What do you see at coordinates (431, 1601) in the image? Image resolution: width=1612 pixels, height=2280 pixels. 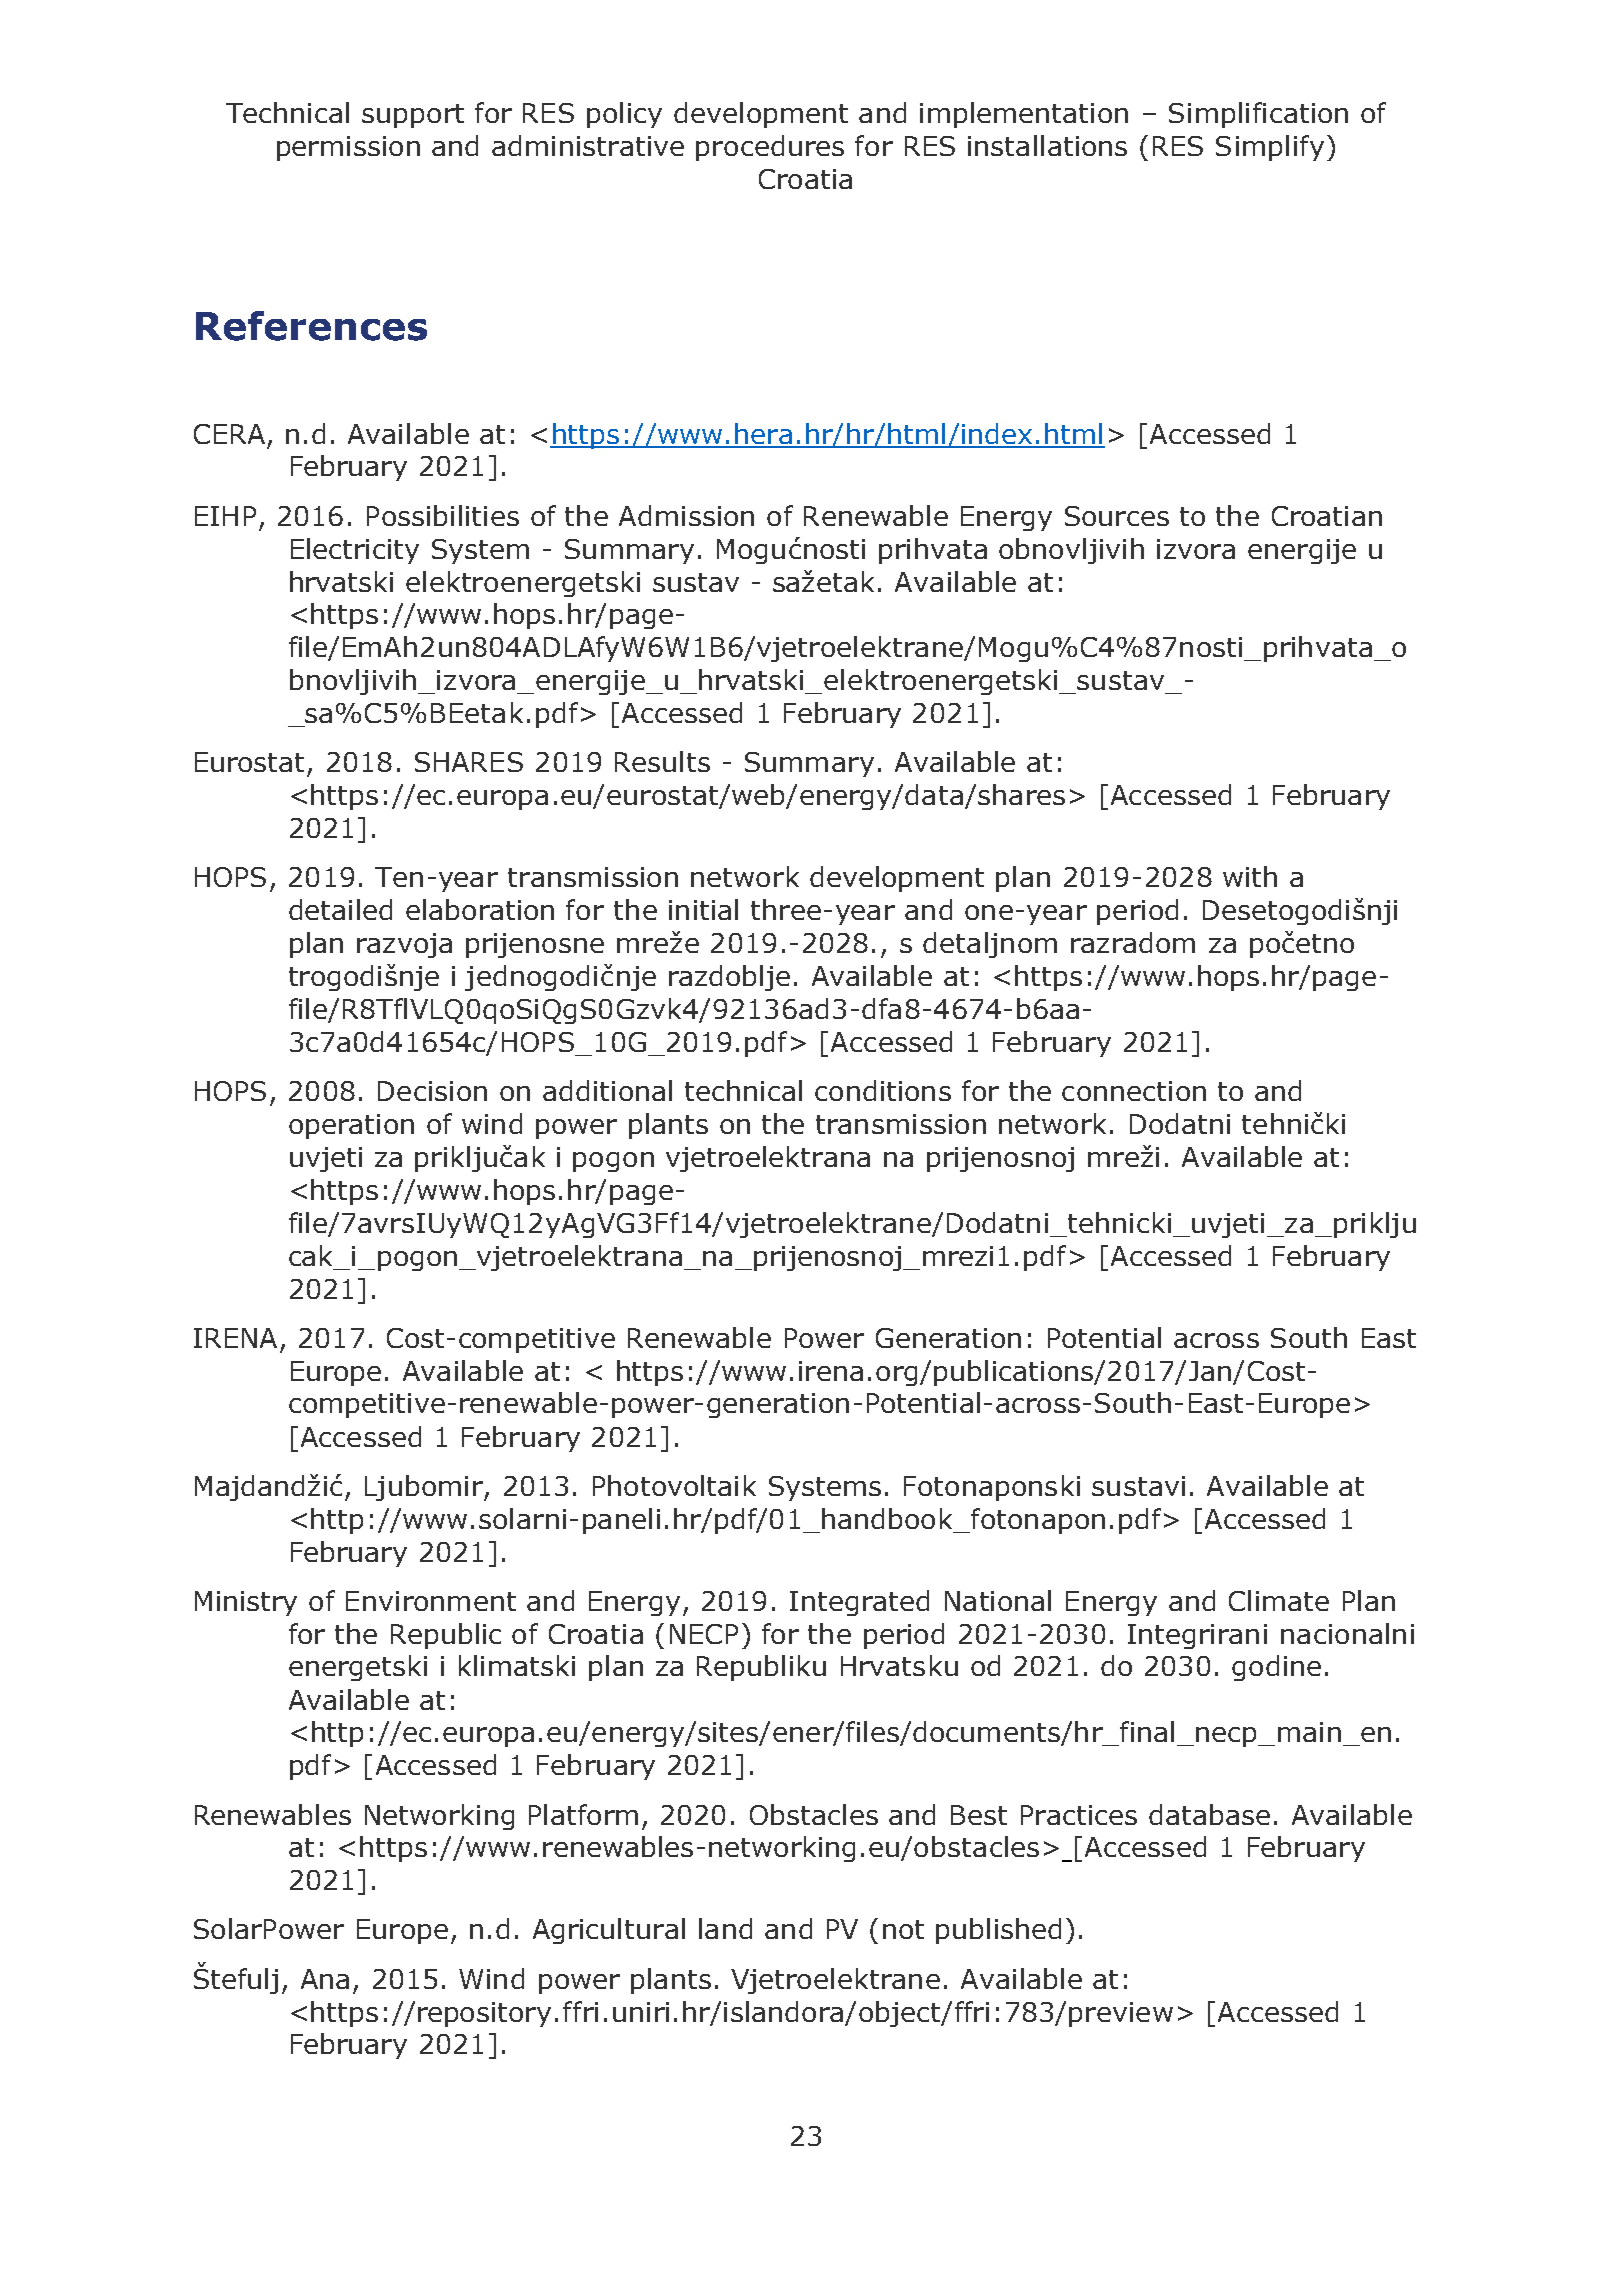 I see `Environment` at bounding box center [431, 1601].
